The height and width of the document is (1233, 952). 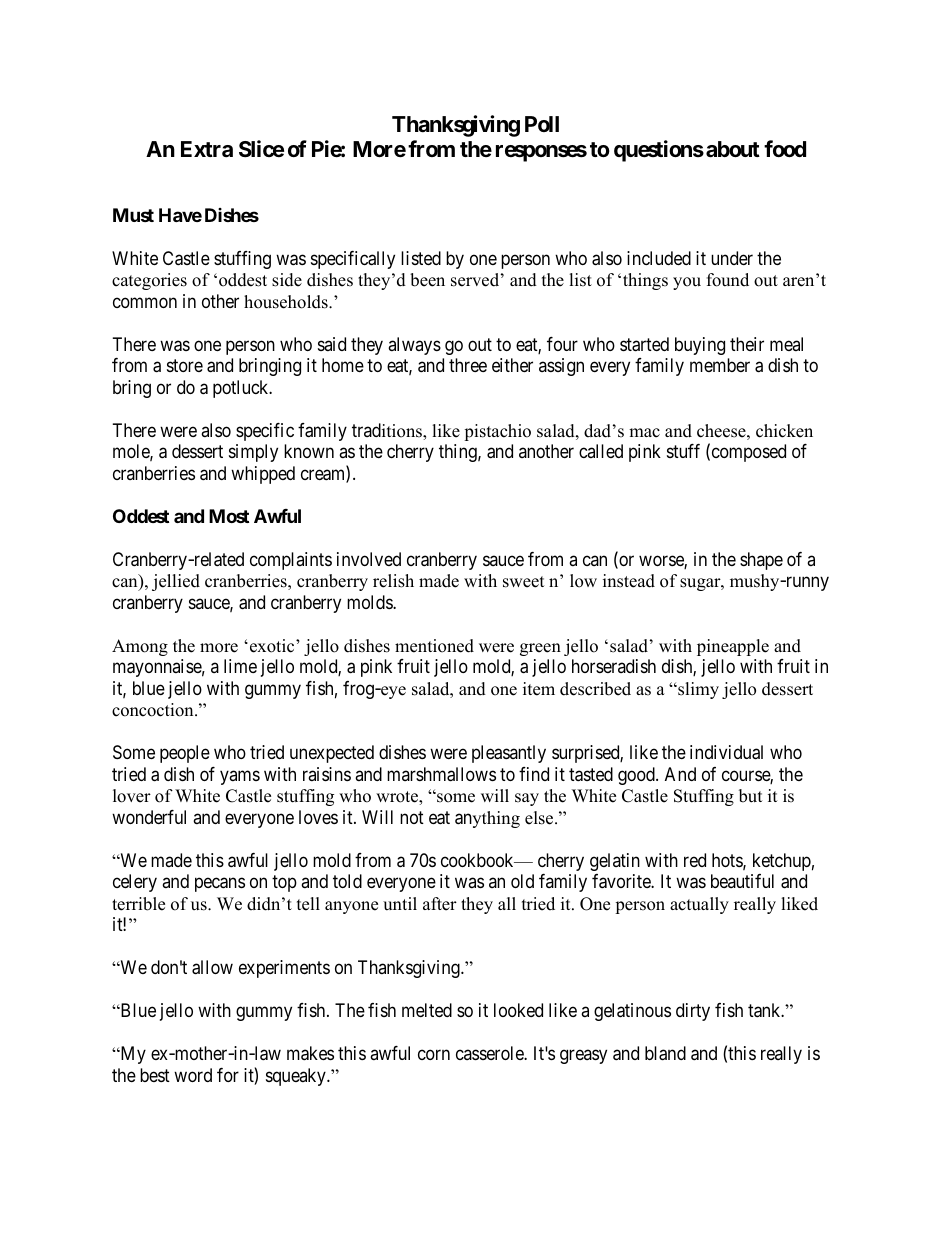 What do you see at coordinates (273, 646) in the document?
I see `exotic` at bounding box center [273, 646].
